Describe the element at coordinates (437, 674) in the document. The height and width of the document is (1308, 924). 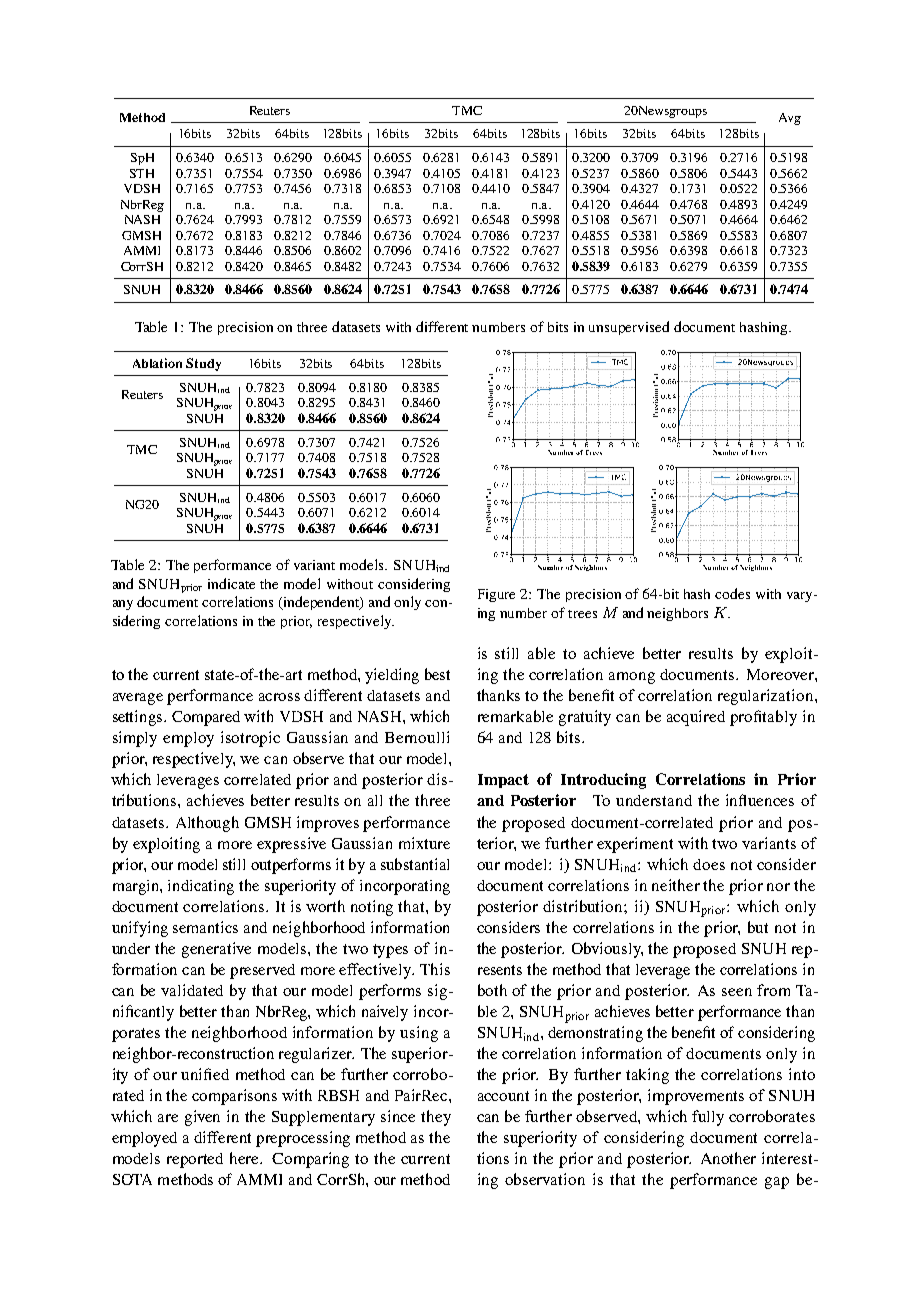
I see `best` at that location.
